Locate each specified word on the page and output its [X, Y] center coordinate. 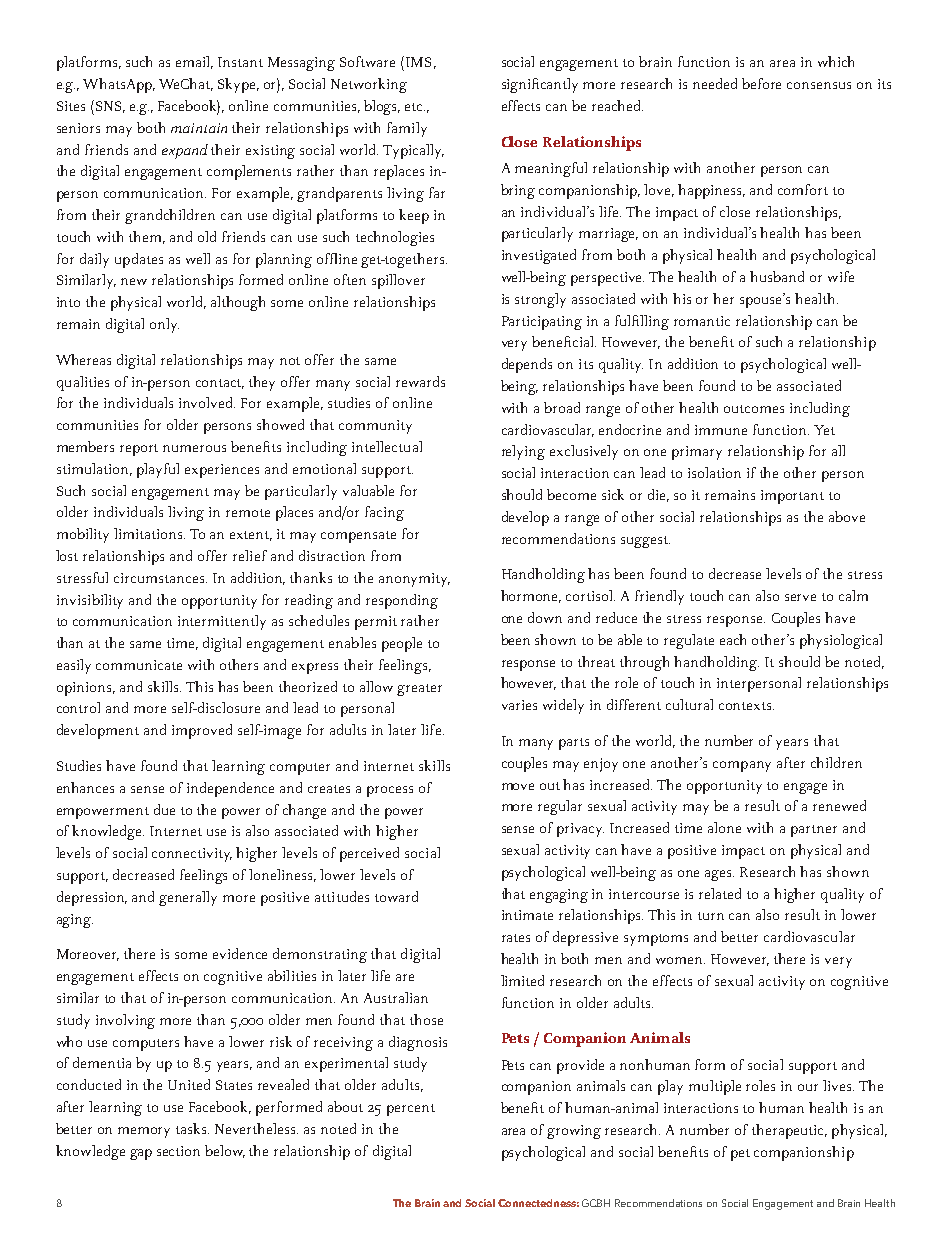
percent [411, 1110]
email [194, 62]
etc [415, 107]
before [761, 83]
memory [144, 1132]
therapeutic [789, 1131]
